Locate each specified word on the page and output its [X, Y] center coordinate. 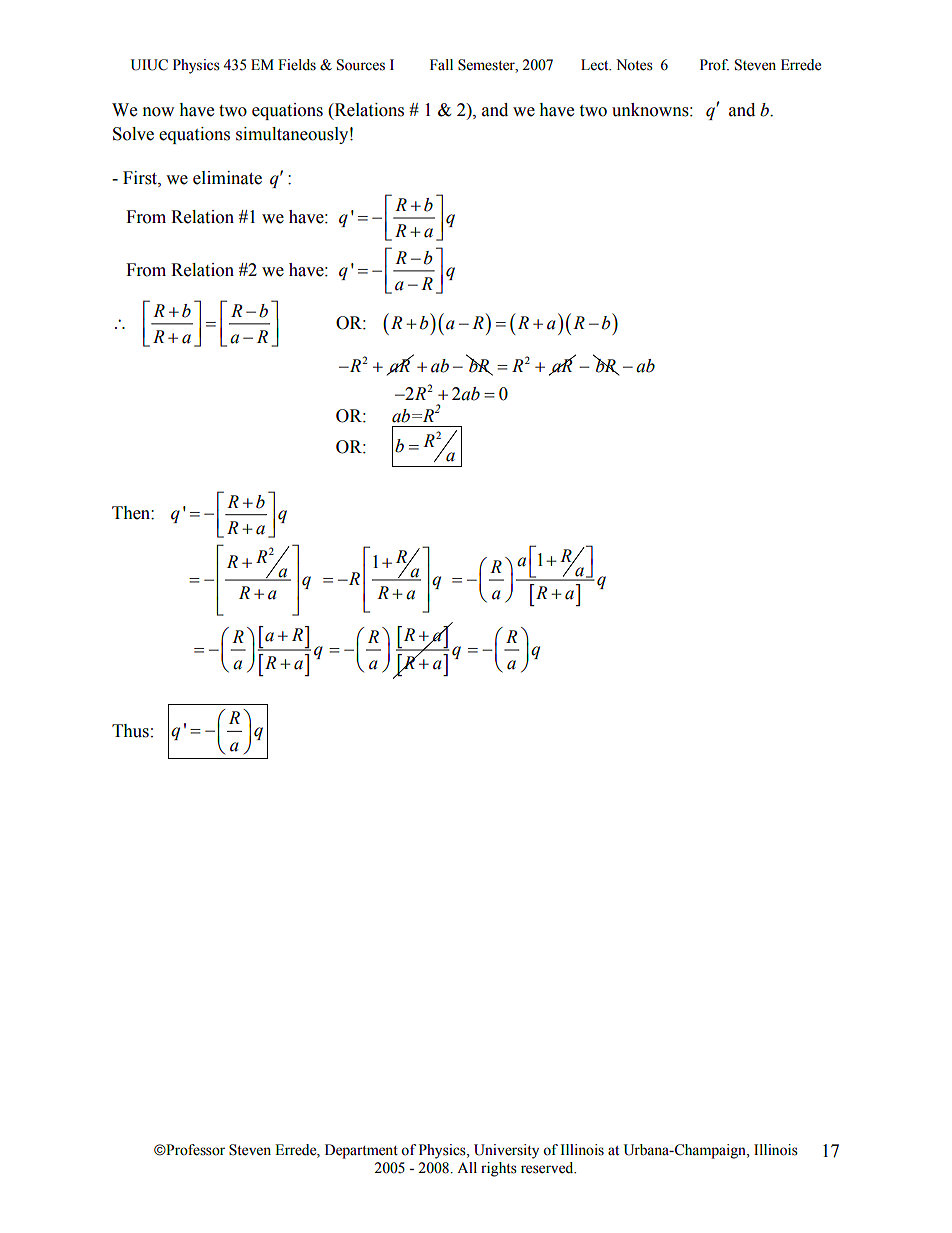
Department [361, 1151]
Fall [441, 64]
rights [499, 1169]
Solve [133, 134]
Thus [130, 731]
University [506, 1151]
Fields [297, 65]
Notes [634, 65]
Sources [361, 65]
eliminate [227, 178]
